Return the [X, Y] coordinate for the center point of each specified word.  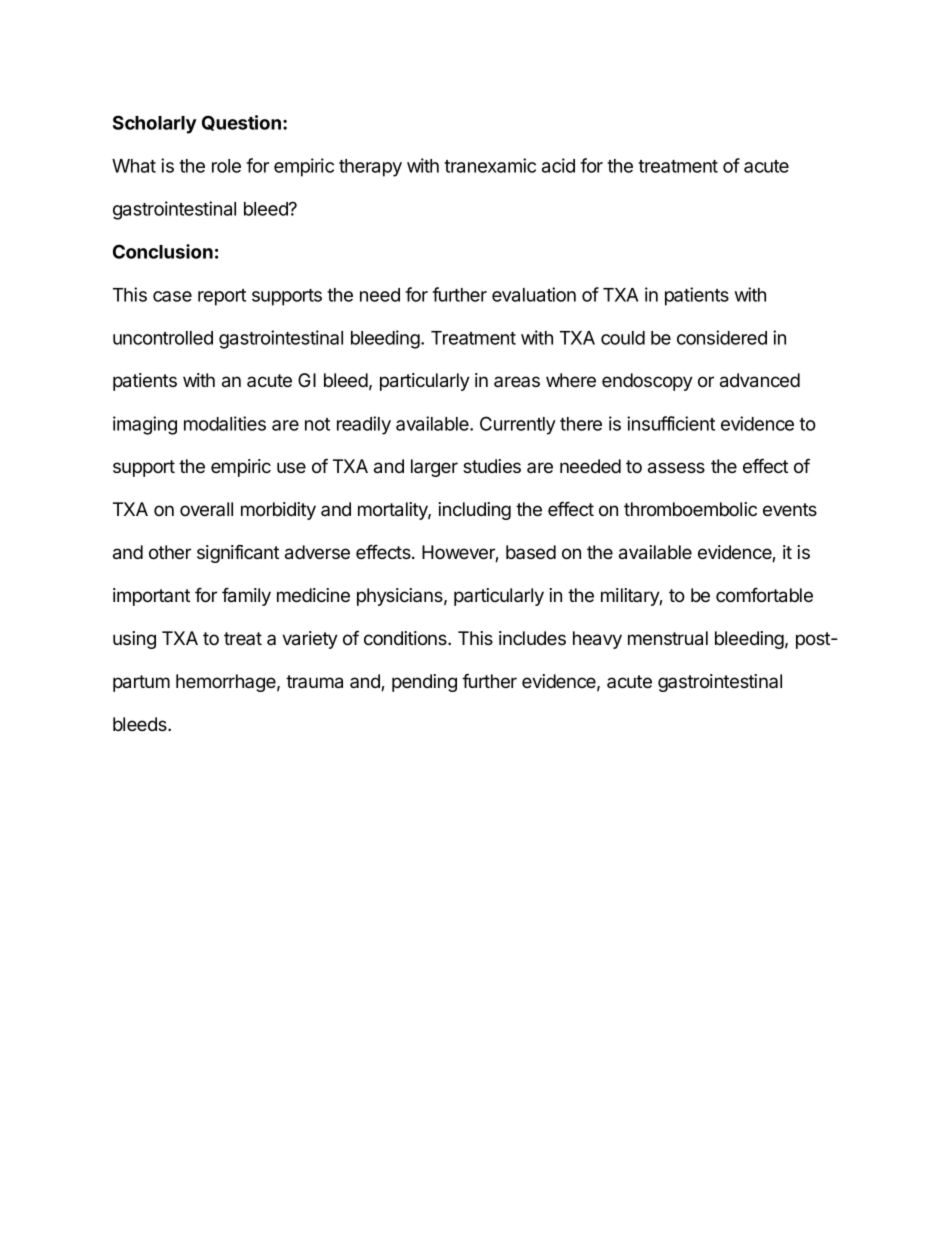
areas [517, 381]
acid [558, 165]
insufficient [671, 423]
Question [241, 123]
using [134, 640]
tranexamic [490, 165]
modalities [225, 423]
